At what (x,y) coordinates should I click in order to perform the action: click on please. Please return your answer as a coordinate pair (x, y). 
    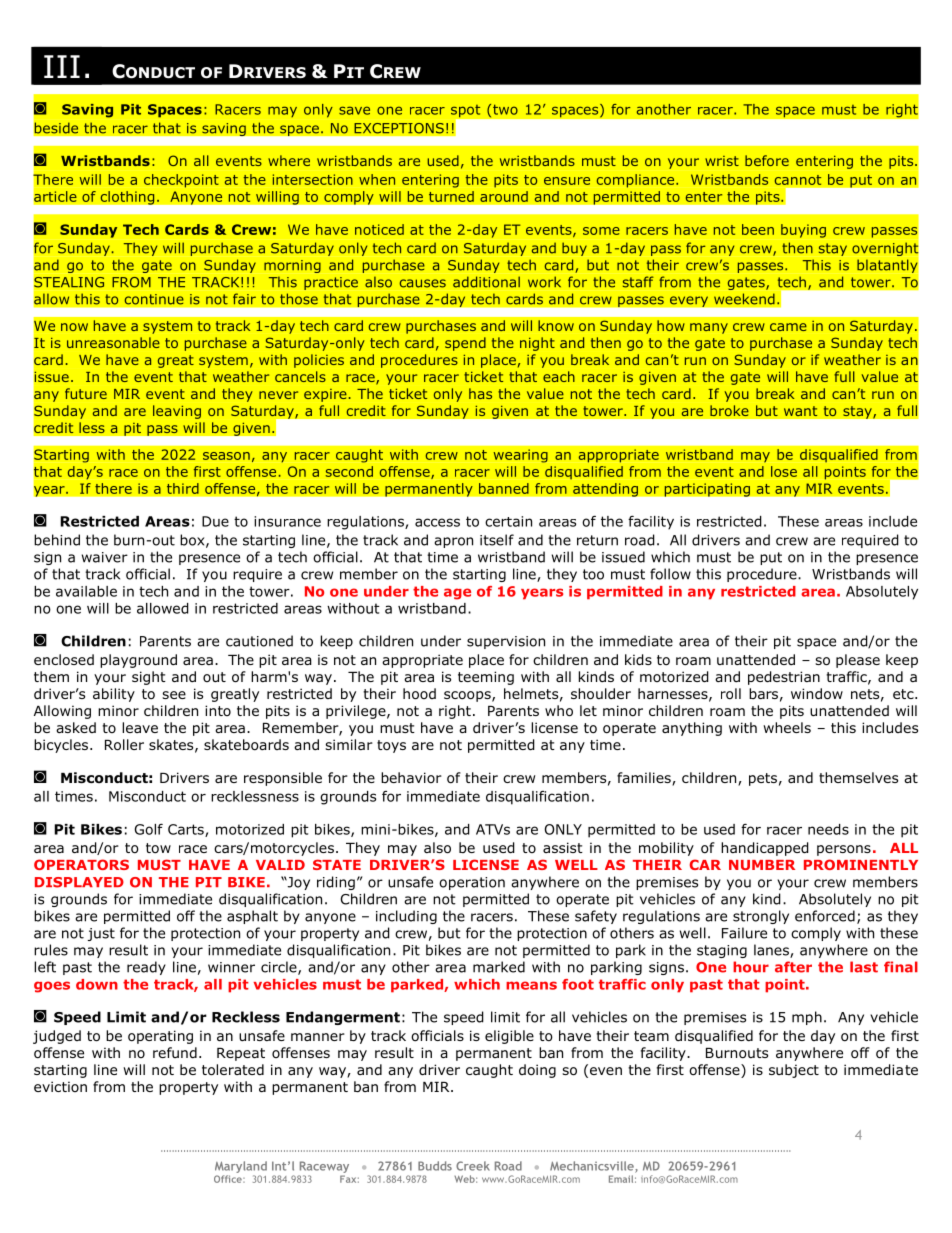
    Looking at the image, I should click on (858, 661).
